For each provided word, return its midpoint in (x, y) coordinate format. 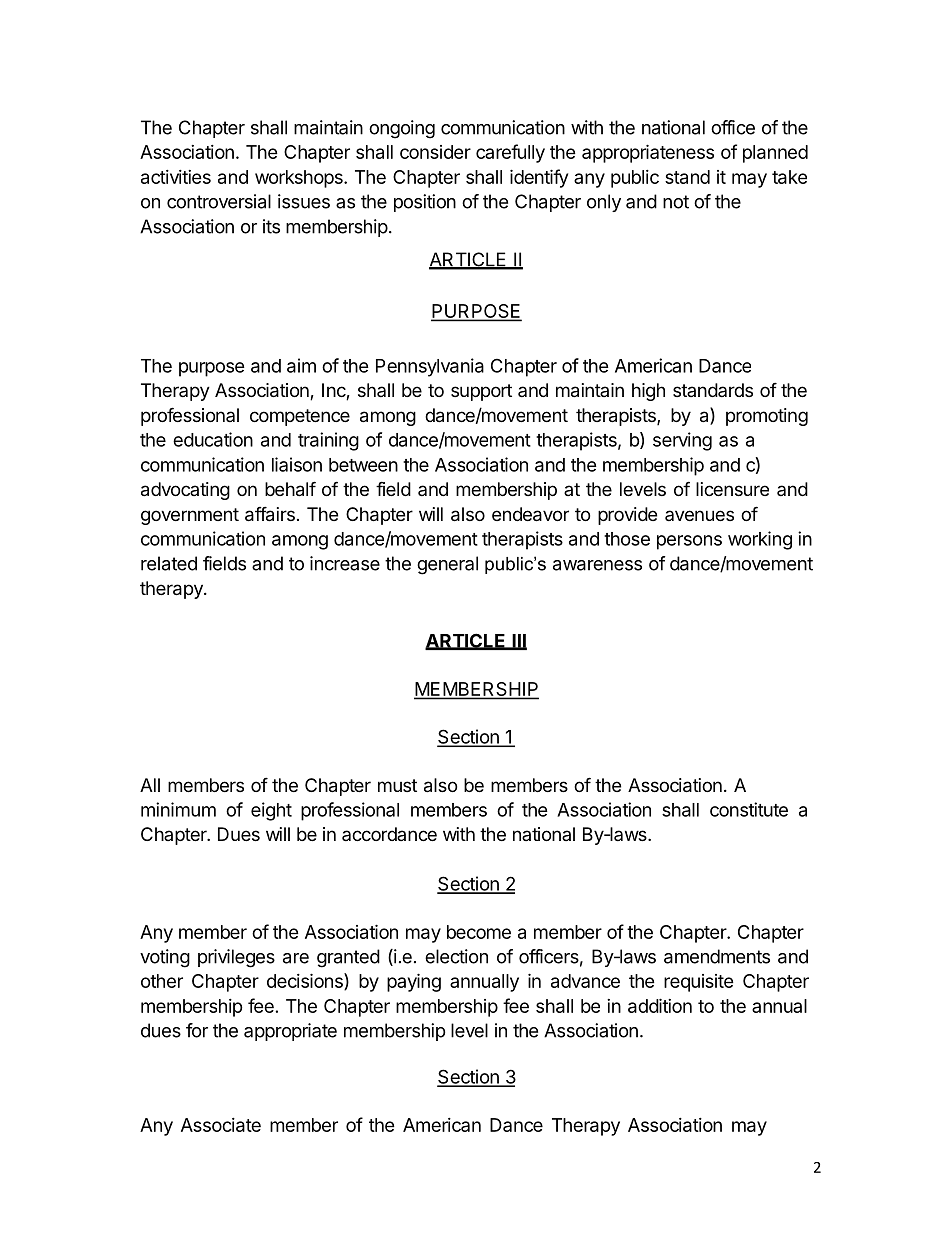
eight (271, 811)
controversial (219, 201)
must (397, 785)
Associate (221, 1125)
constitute (749, 809)
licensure (732, 489)
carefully (510, 153)
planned (775, 154)
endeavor (530, 514)
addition (660, 1005)
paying (414, 982)
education (213, 439)
